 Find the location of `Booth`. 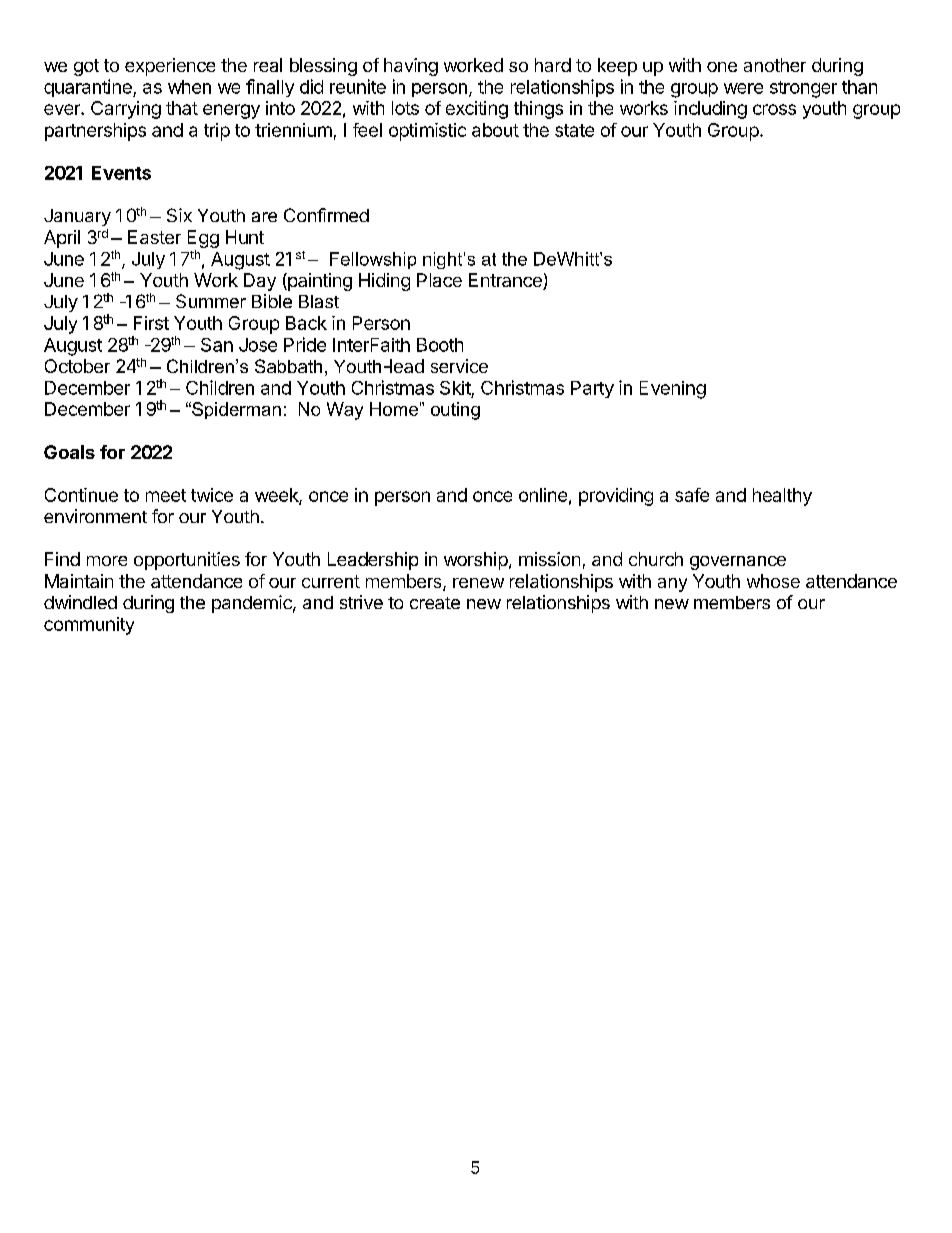

Booth is located at coordinates (440, 345).
